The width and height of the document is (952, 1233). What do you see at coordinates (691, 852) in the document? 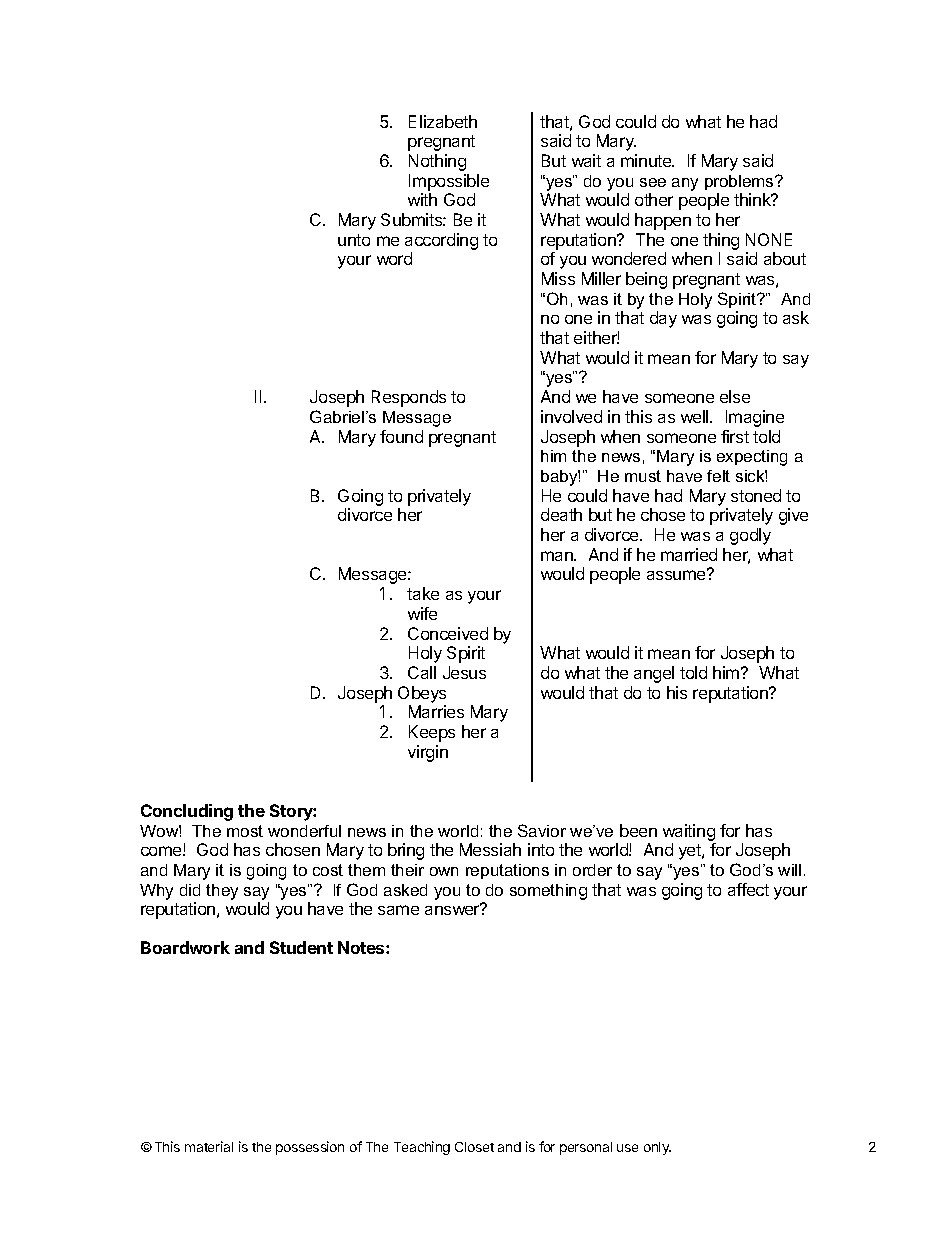
I see `yet` at bounding box center [691, 852].
